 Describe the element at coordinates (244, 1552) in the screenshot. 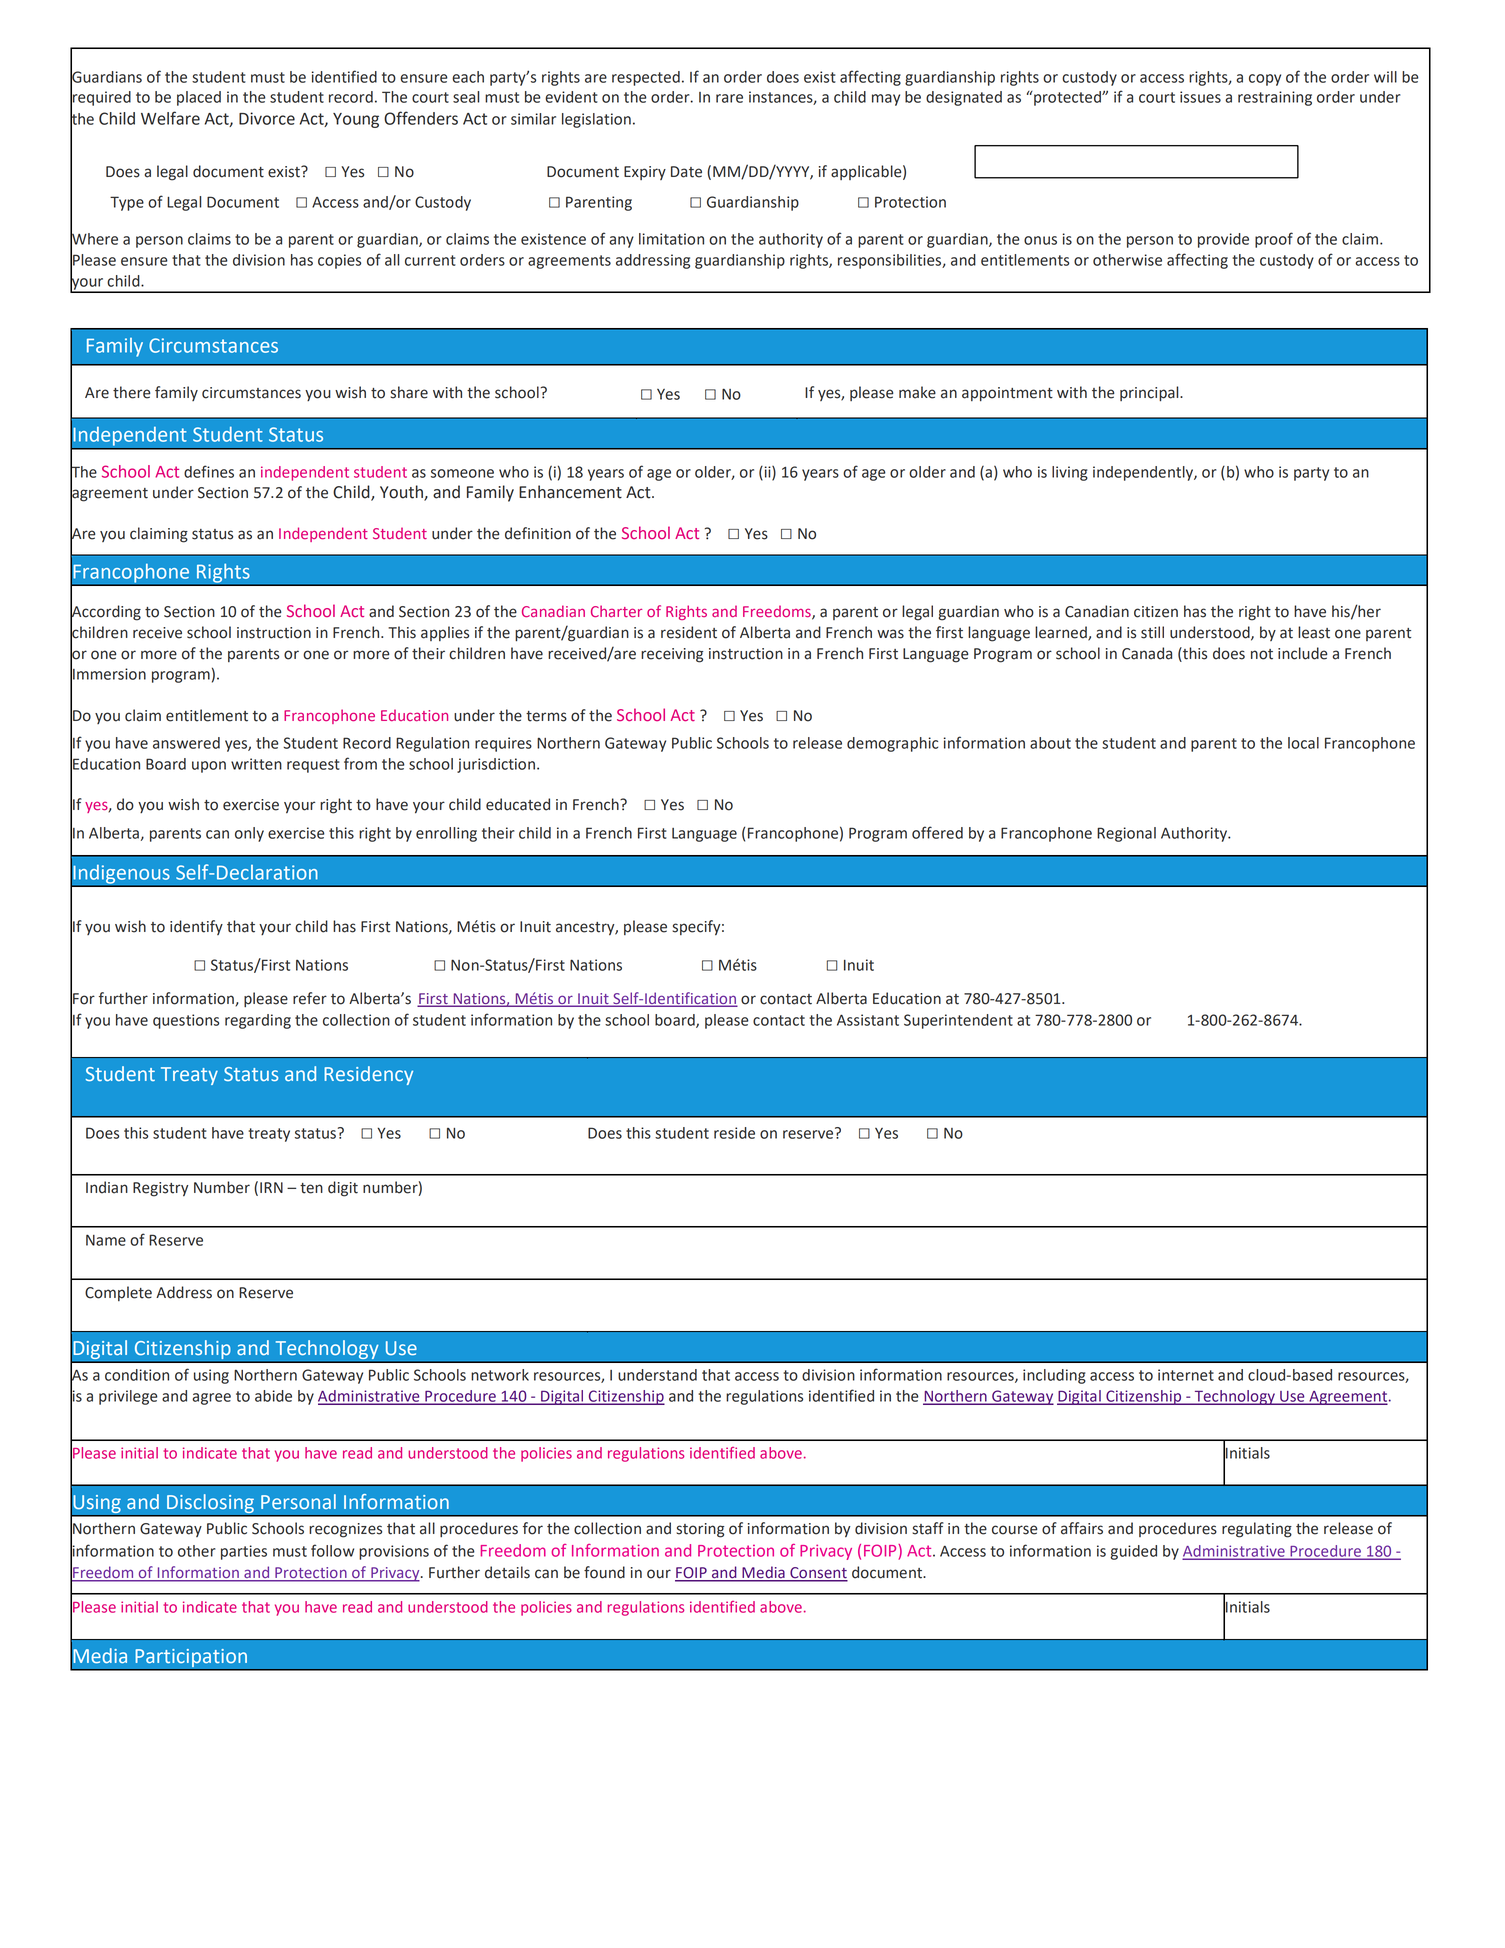

I see `parties` at that location.
